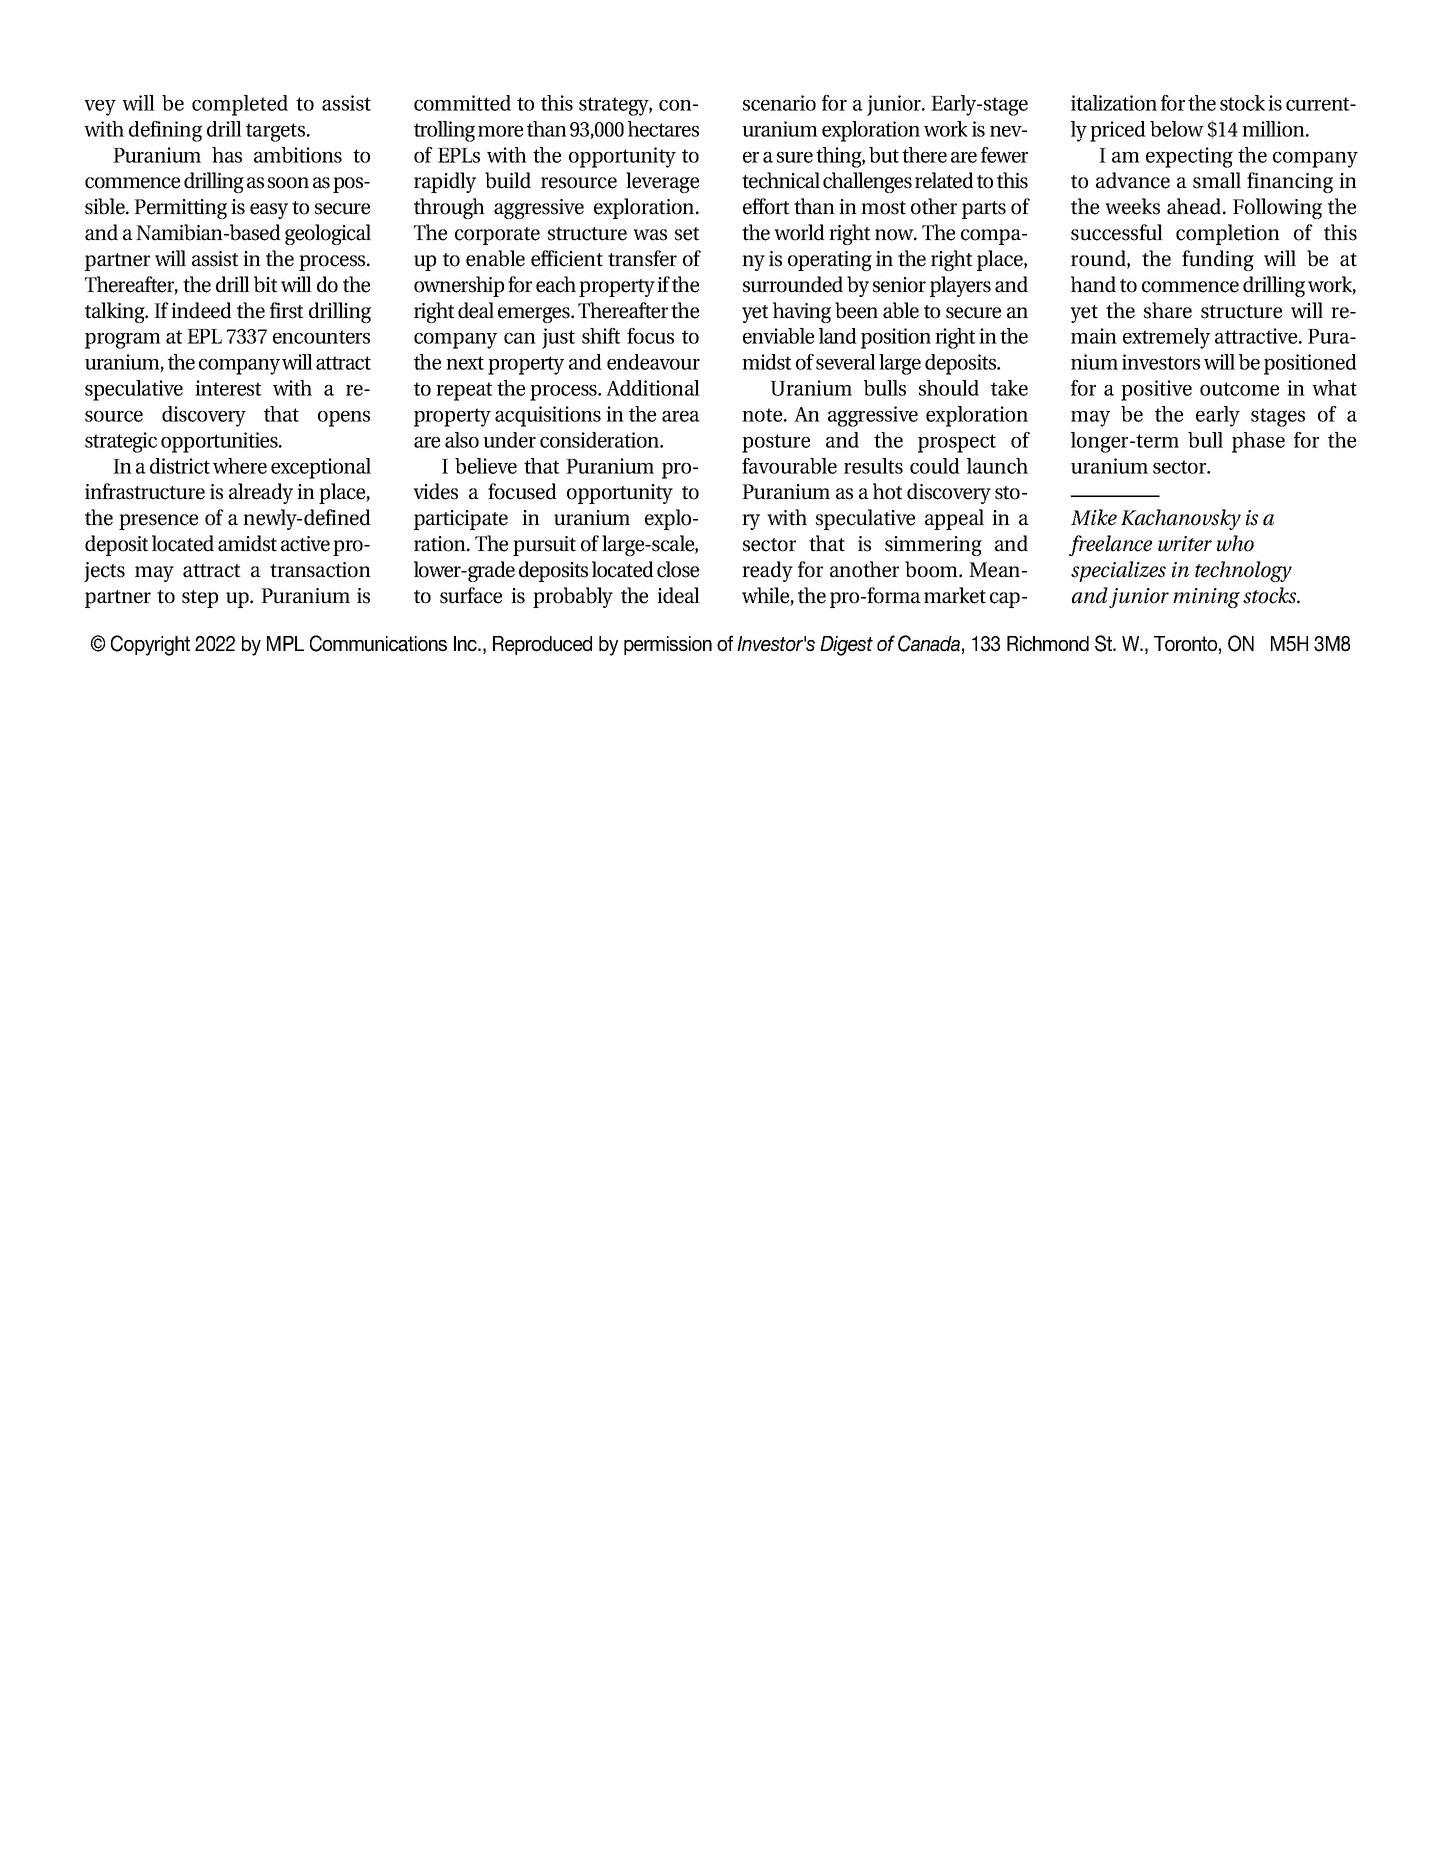  What do you see at coordinates (653, 362) in the page?
I see `endeavour` at bounding box center [653, 362].
